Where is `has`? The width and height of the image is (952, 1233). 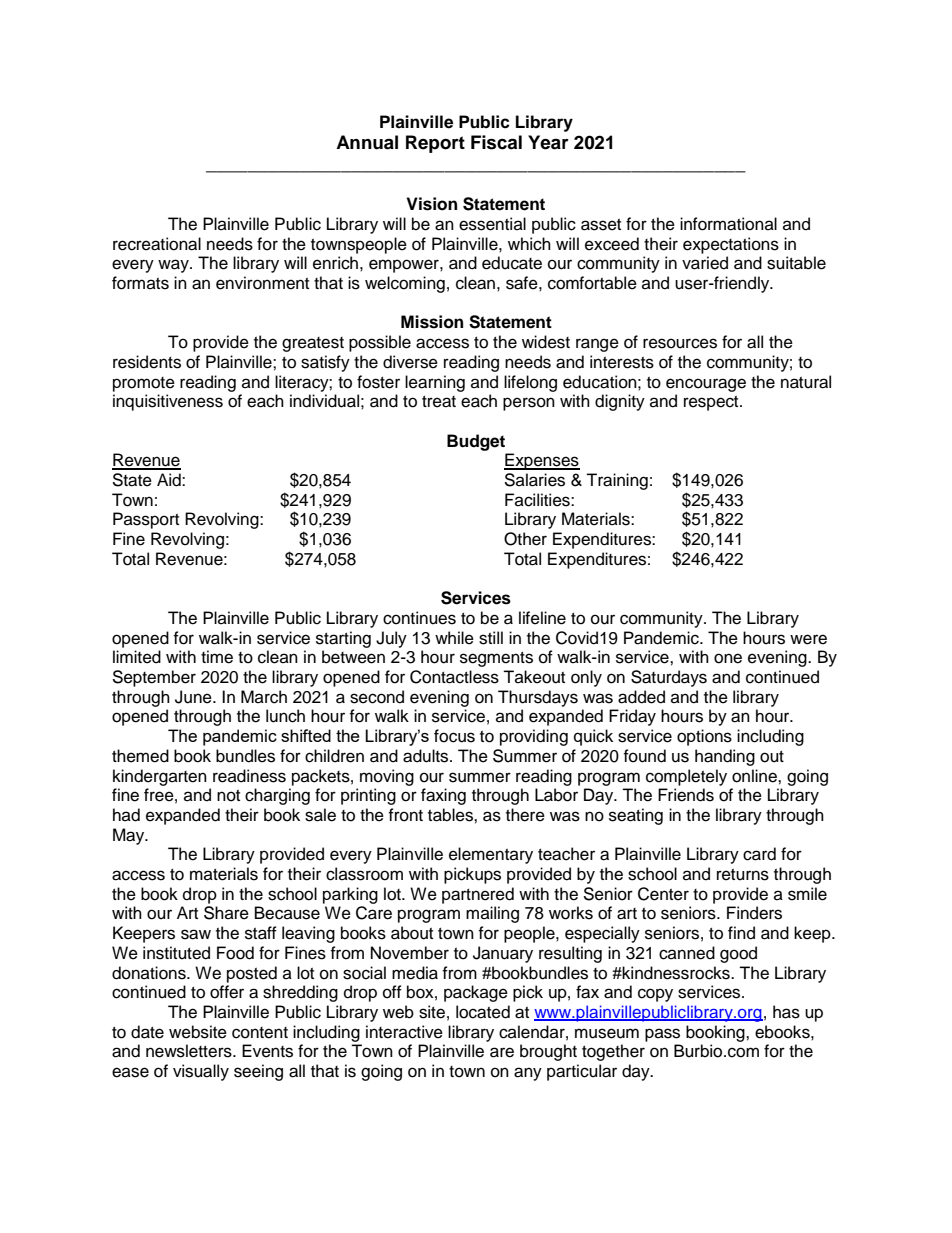 has is located at coordinates (786, 1012).
